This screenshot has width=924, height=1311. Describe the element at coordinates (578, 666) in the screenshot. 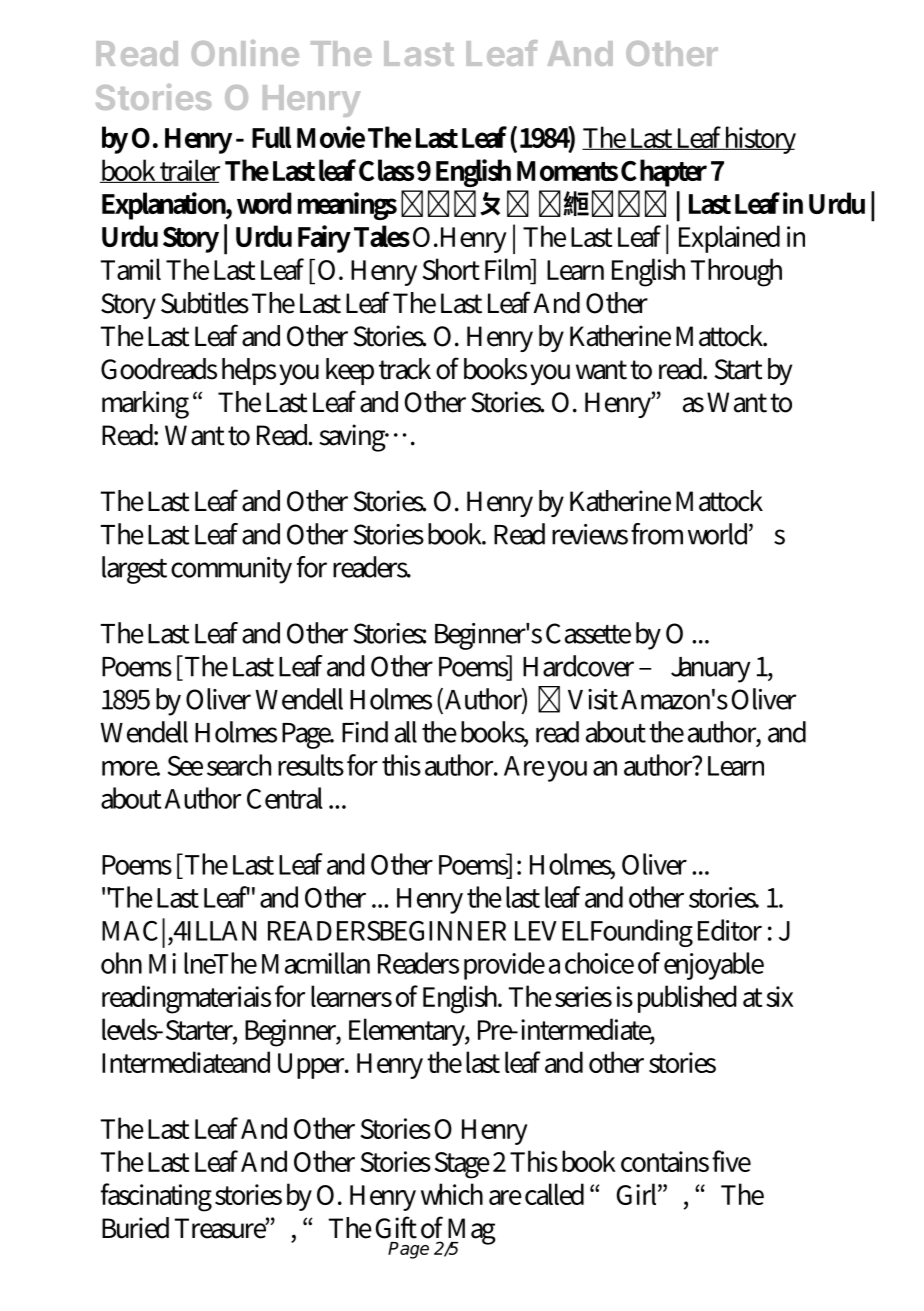

I see `Hardcover` at that location.
